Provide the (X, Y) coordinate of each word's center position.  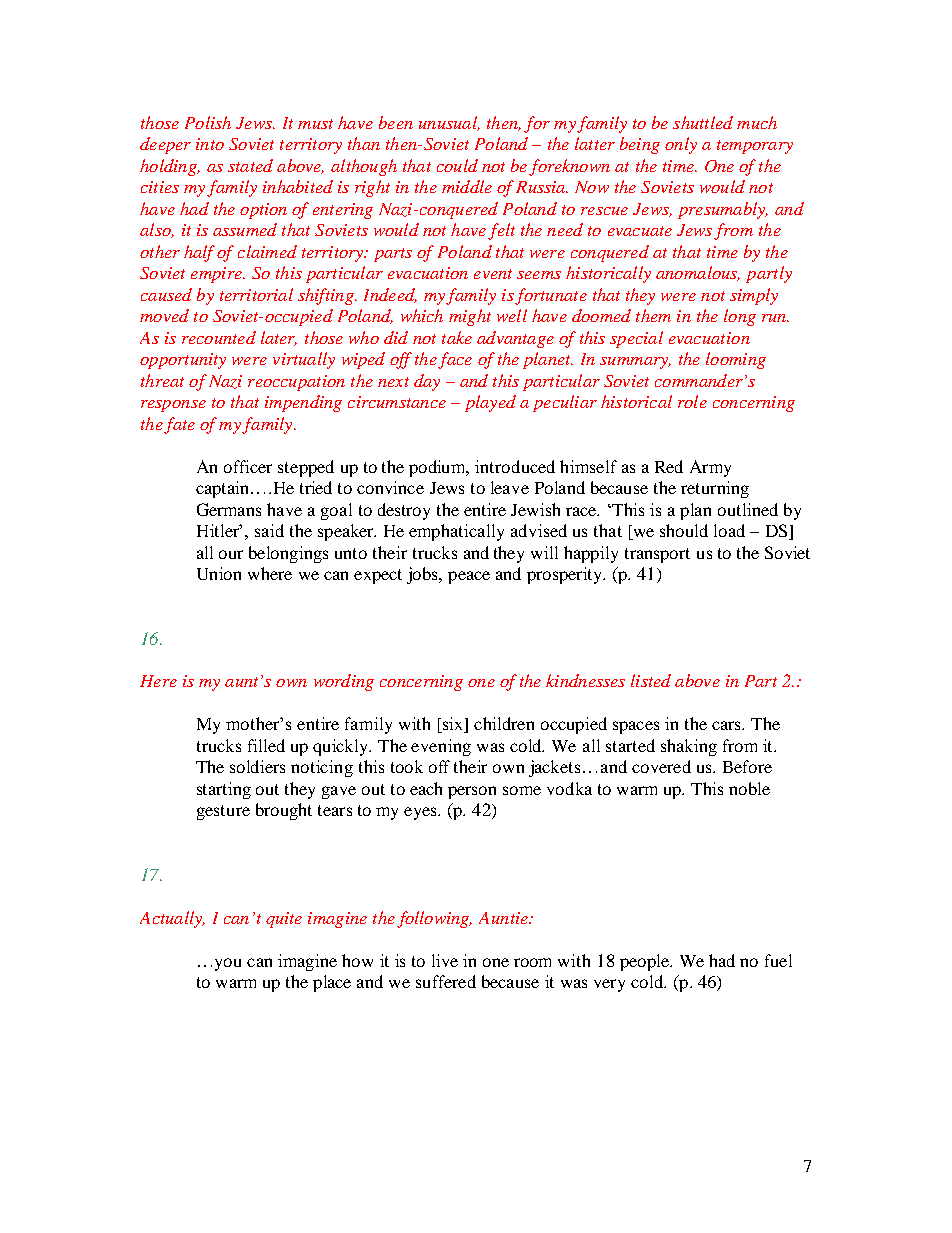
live (445, 960)
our (231, 554)
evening (441, 747)
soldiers (257, 766)
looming (736, 360)
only (681, 145)
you (228, 964)
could (457, 165)
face (455, 360)
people (645, 962)
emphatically (456, 532)
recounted (219, 337)
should (684, 530)
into (210, 144)
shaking (689, 747)
